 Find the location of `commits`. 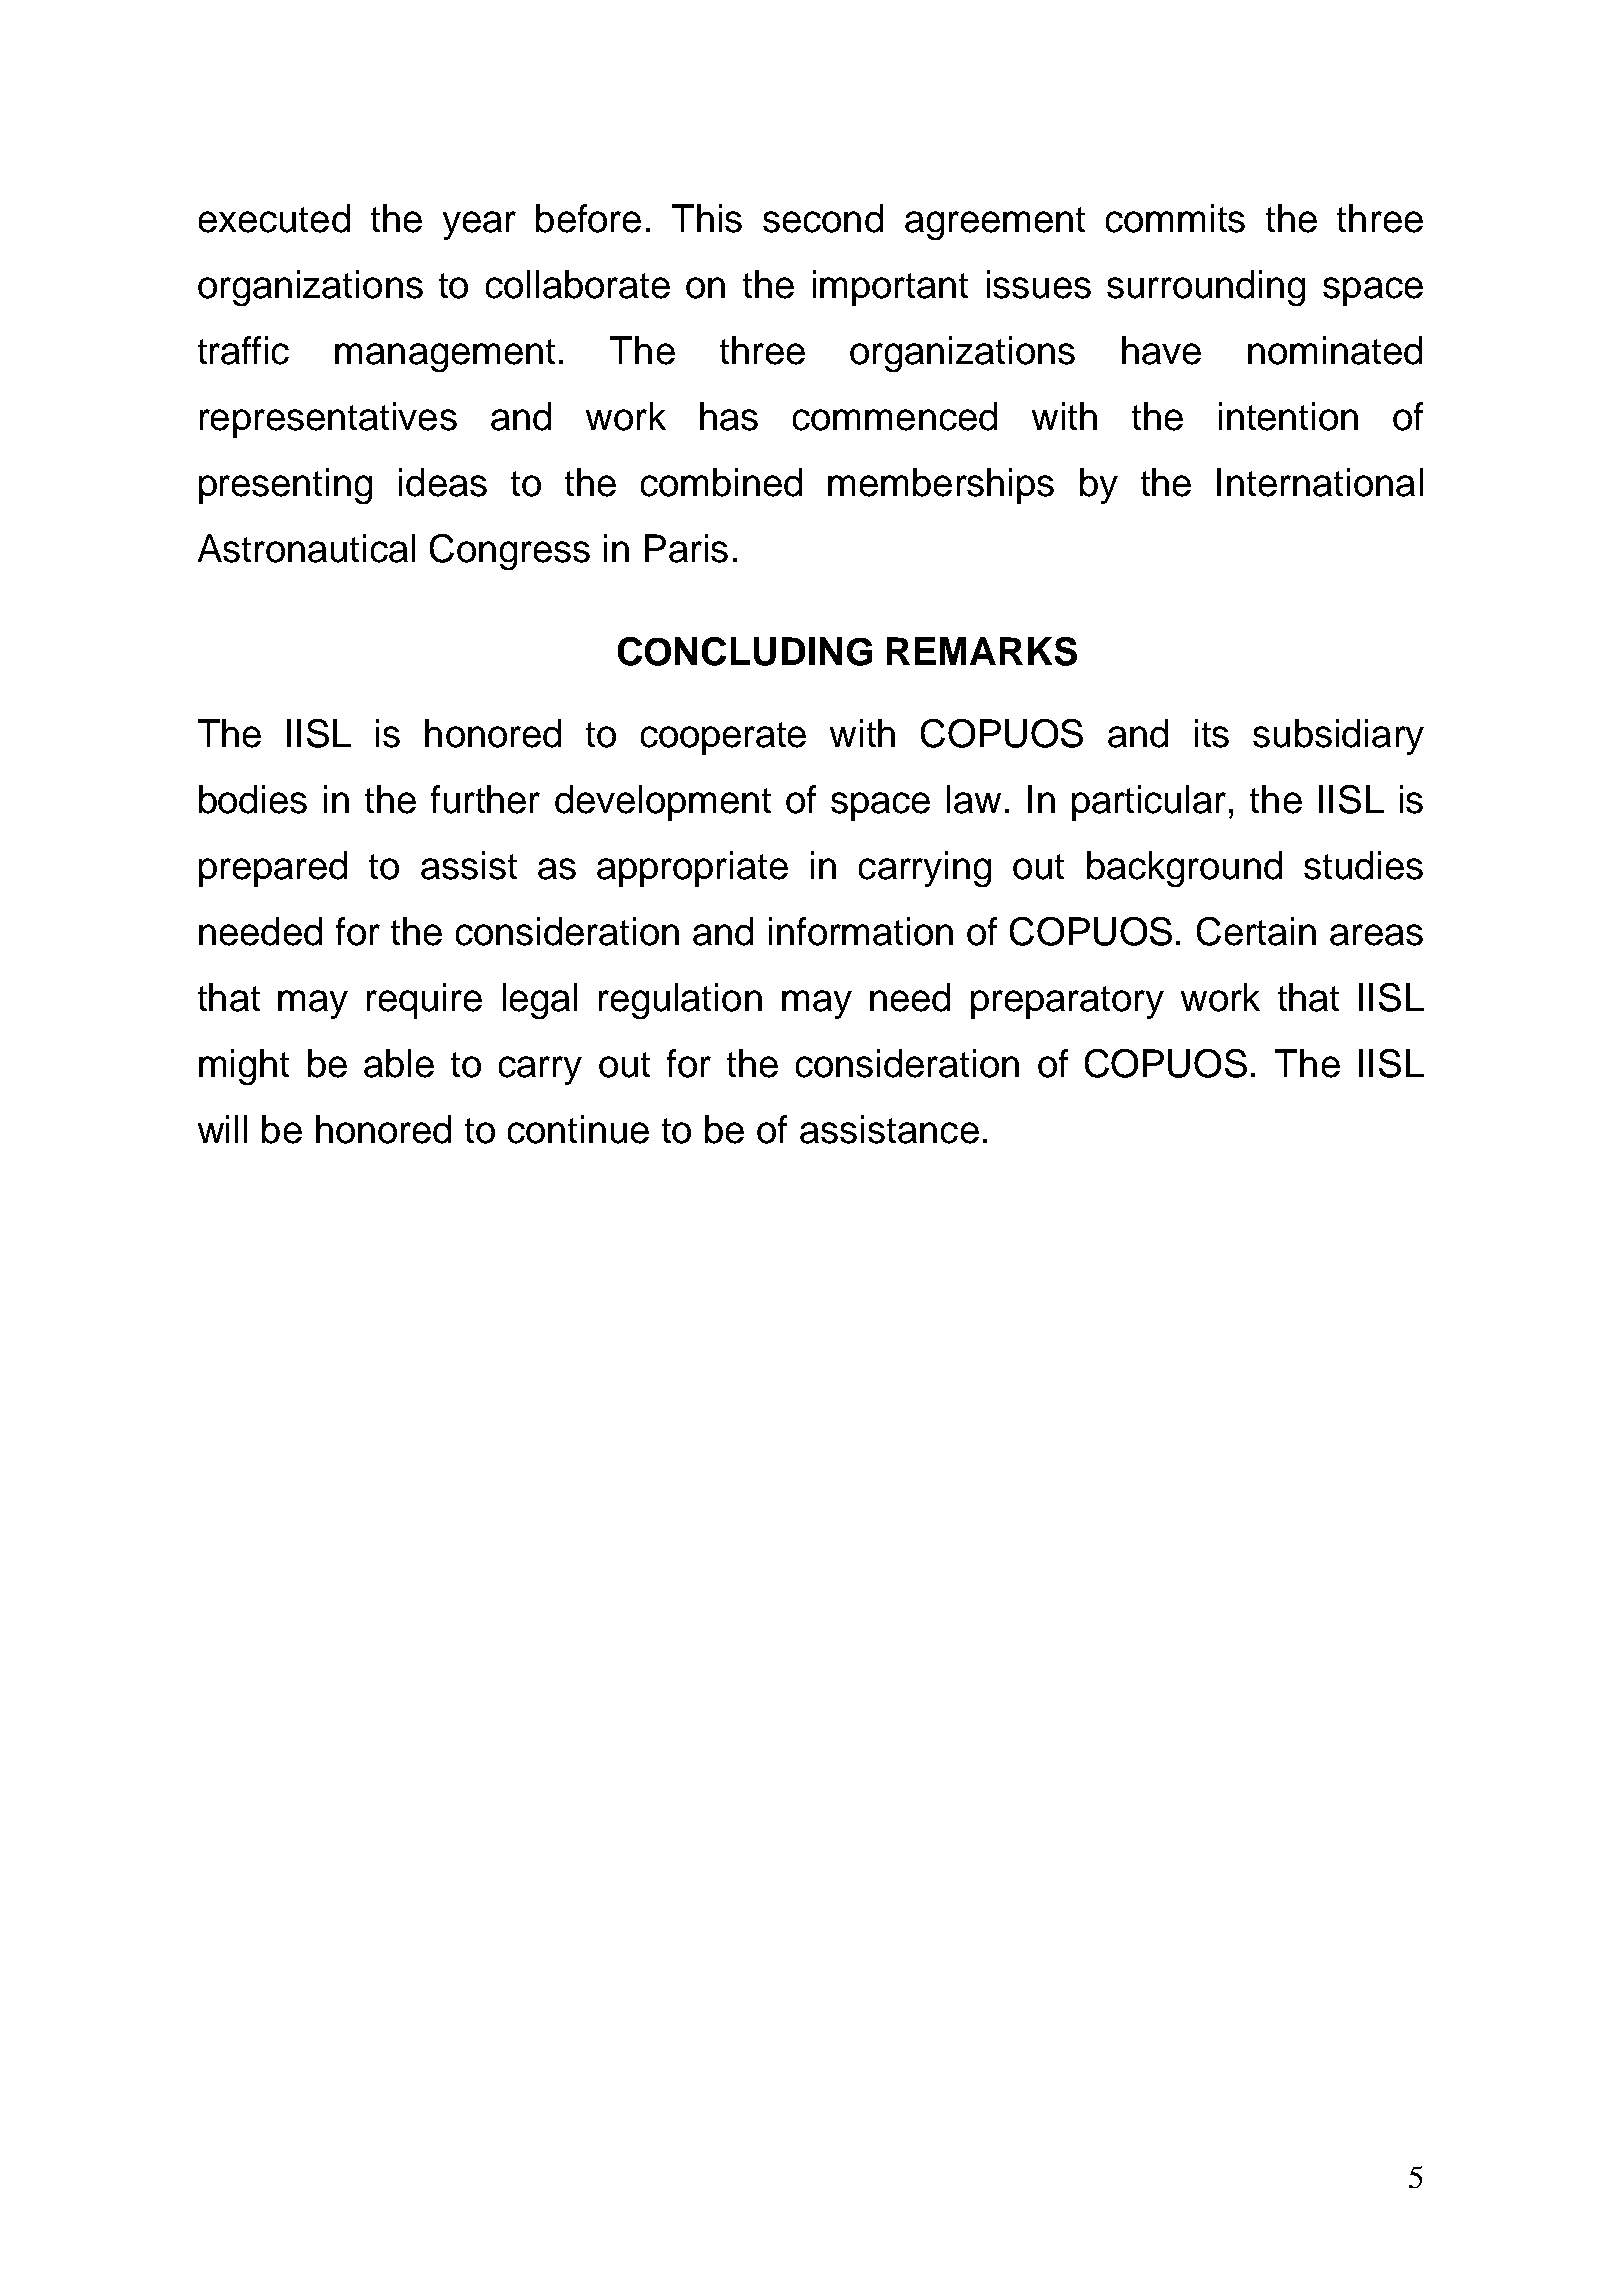

commits is located at coordinates (1175, 218).
